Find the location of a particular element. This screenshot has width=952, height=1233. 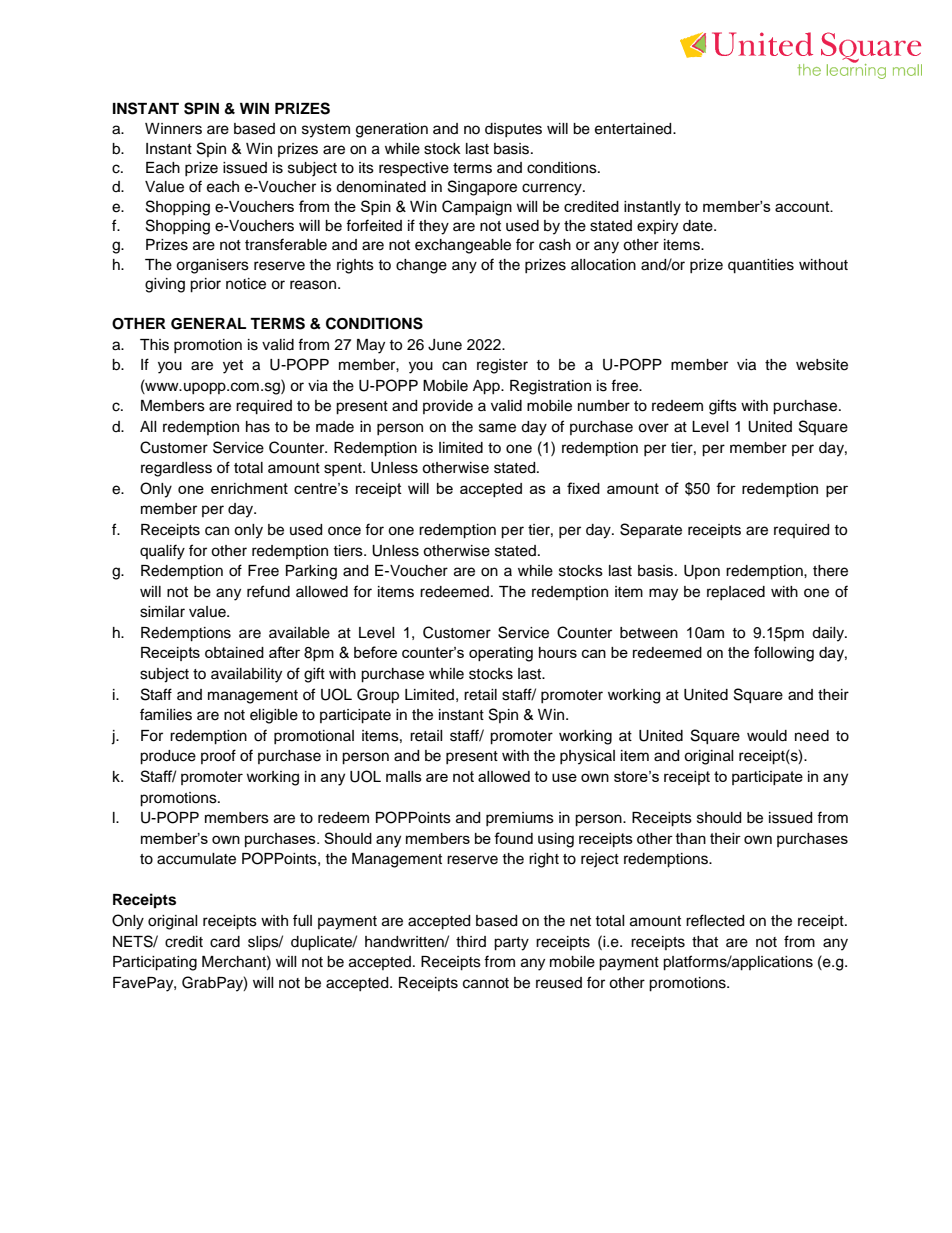

disputes is located at coordinates (513, 130).
